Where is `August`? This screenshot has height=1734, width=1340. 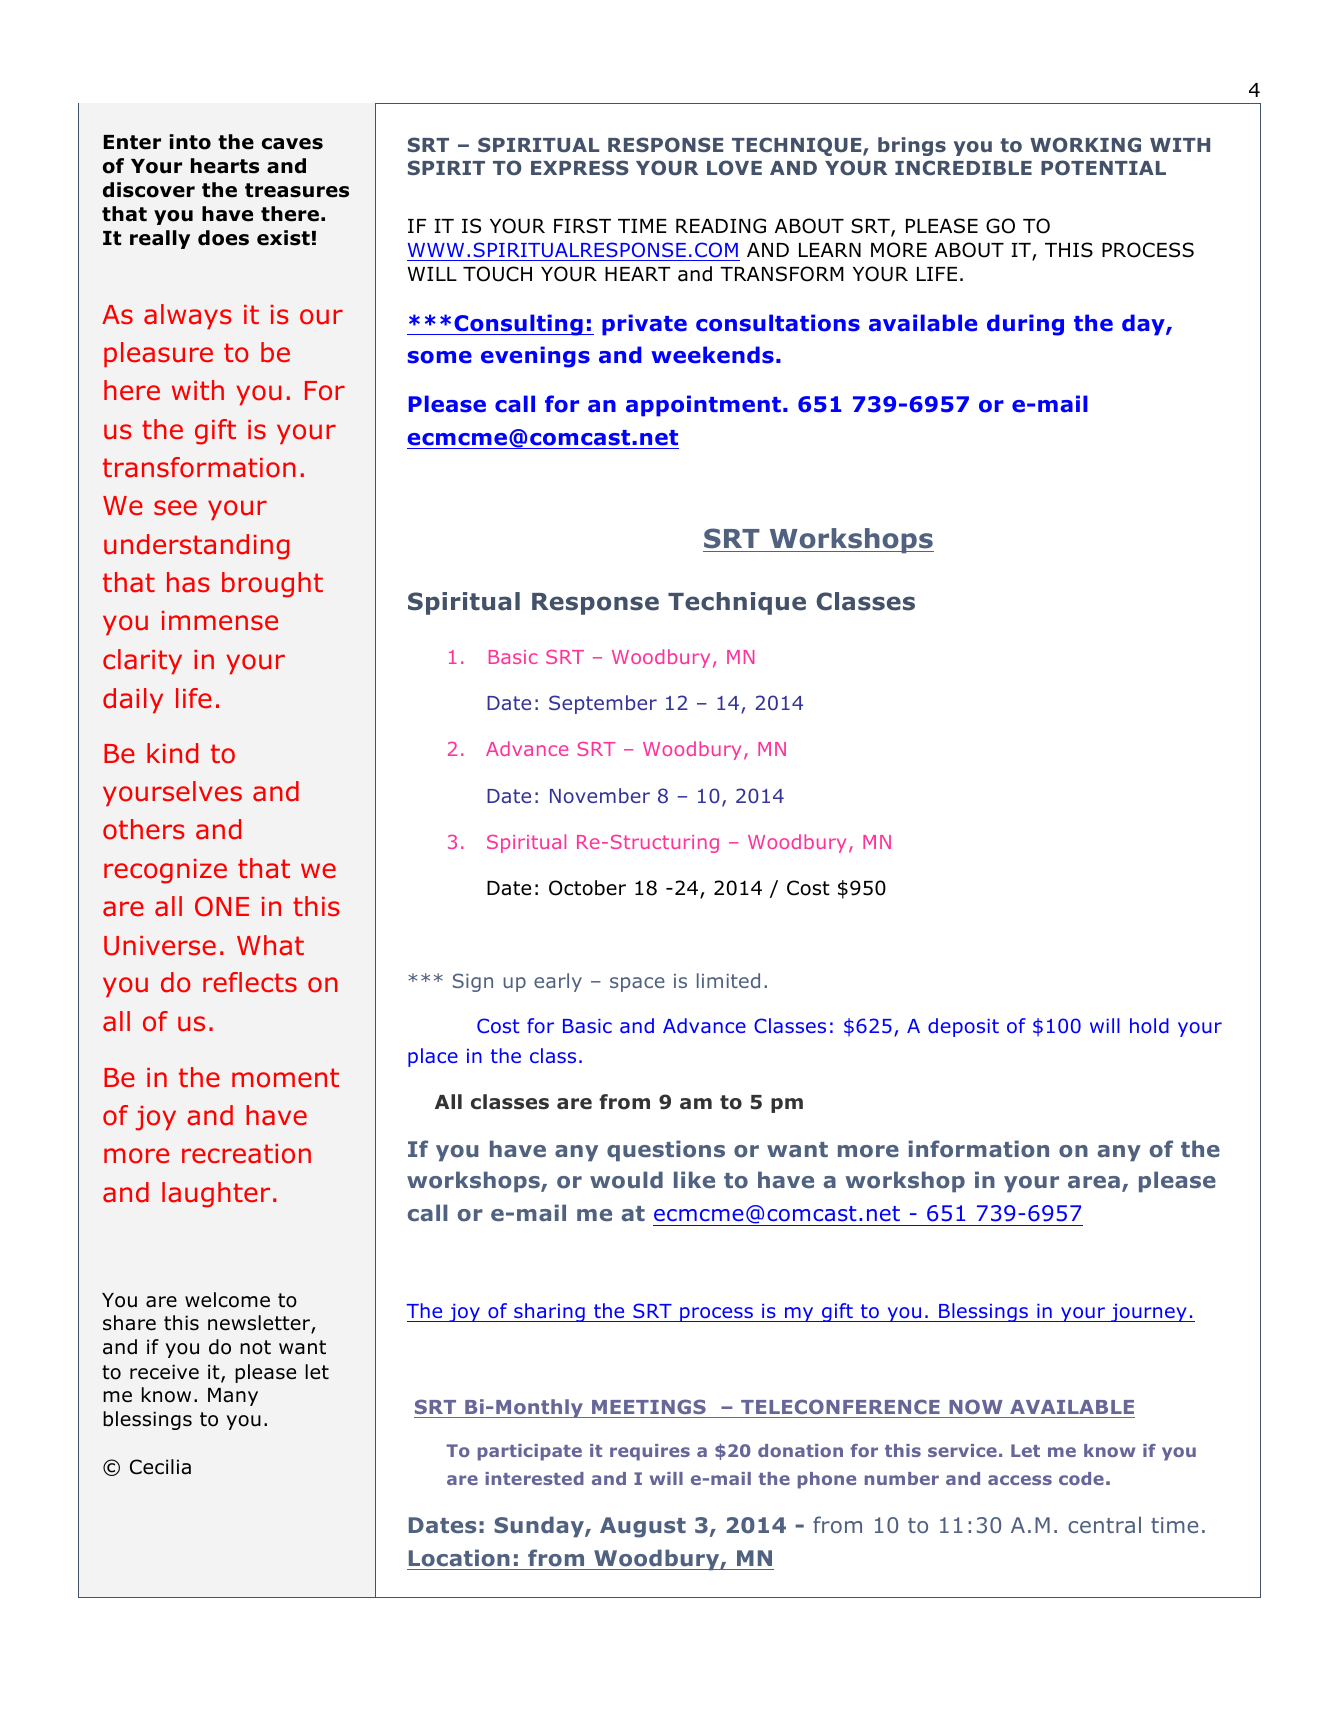 August is located at coordinates (643, 1527).
